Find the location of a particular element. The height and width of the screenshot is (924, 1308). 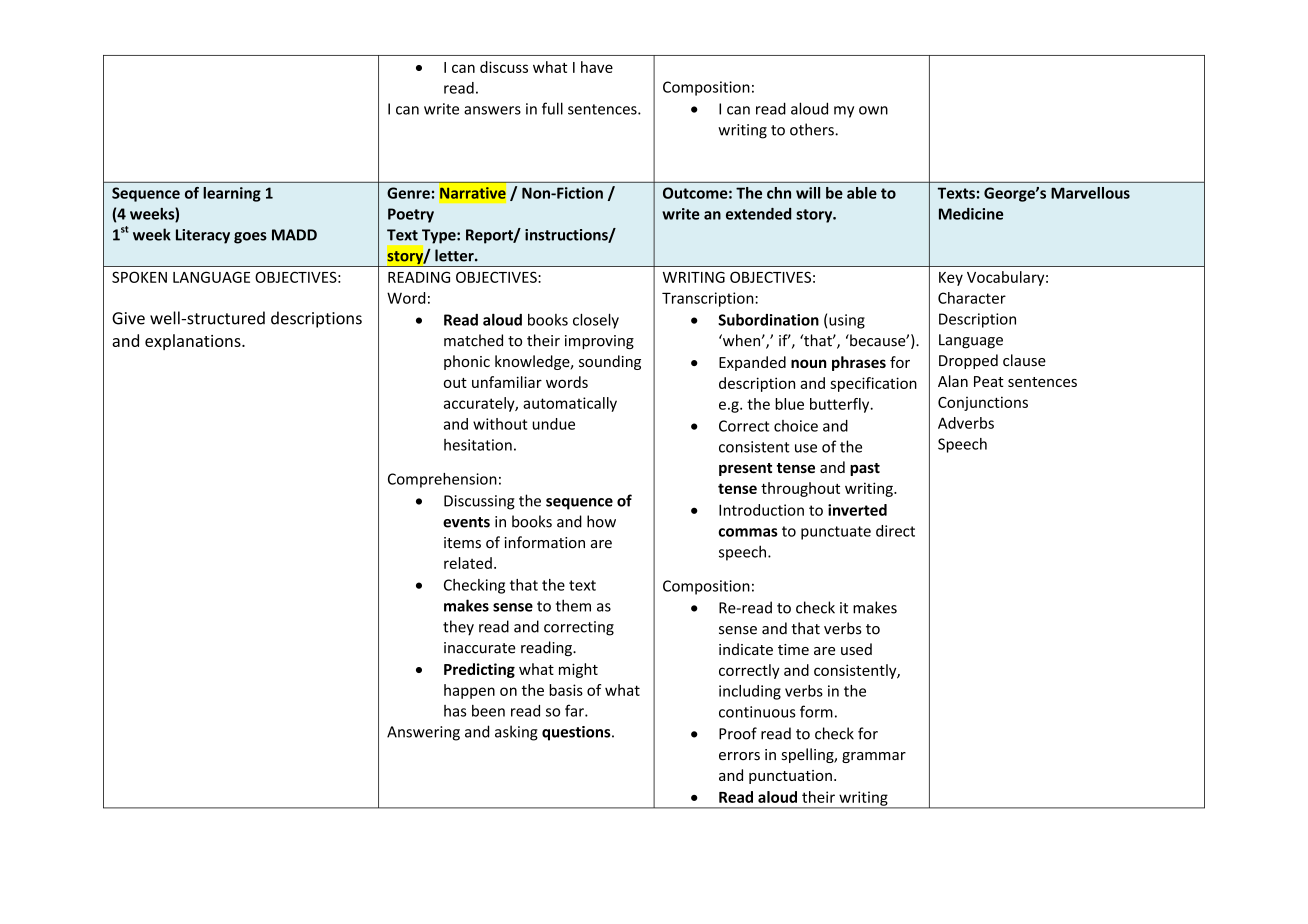

explanations is located at coordinates (194, 342).
